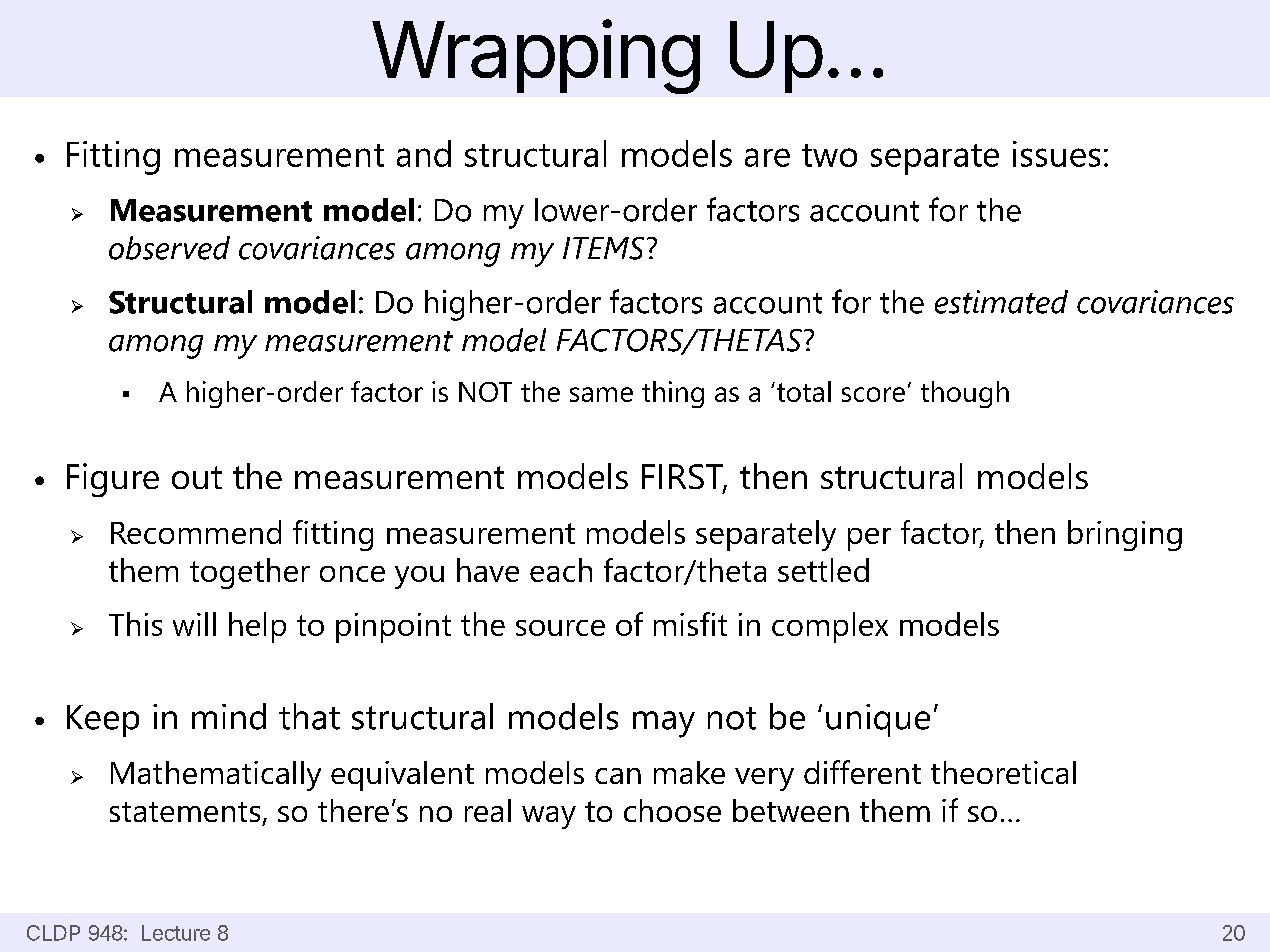 Image resolution: width=1270 pixels, height=952 pixels. What do you see at coordinates (560, 628) in the image?
I see `source` at bounding box center [560, 628].
